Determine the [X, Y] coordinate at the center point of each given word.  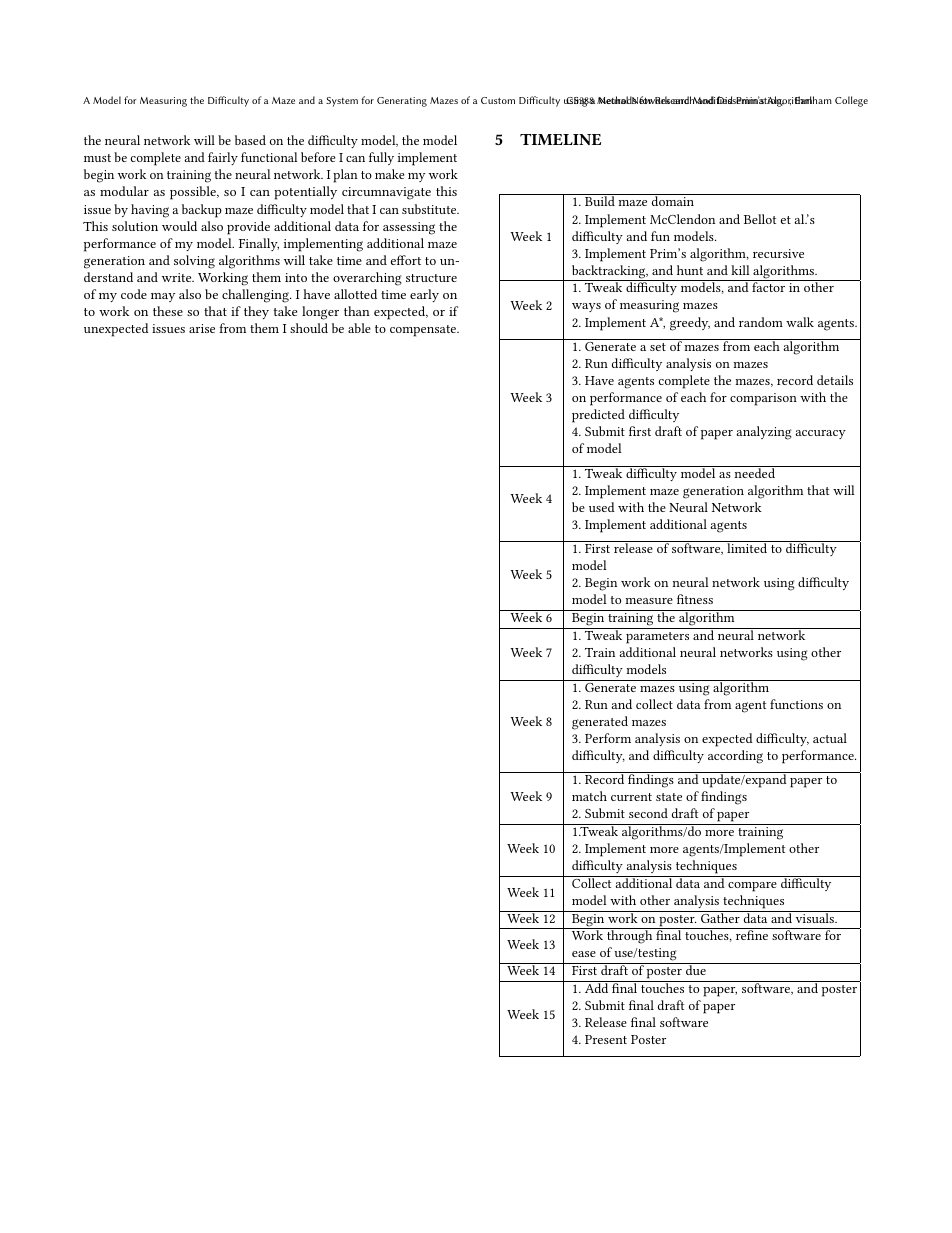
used [602, 507]
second [648, 813]
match [589, 796]
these [168, 311]
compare [752, 887]
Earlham [813, 100]
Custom [498, 100]
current [631, 797]
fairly [223, 158]
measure [649, 601]
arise [202, 328]
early [424, 295]
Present [606, 1039]
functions [796, 704]
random [761, 322]
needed [755, 472]
